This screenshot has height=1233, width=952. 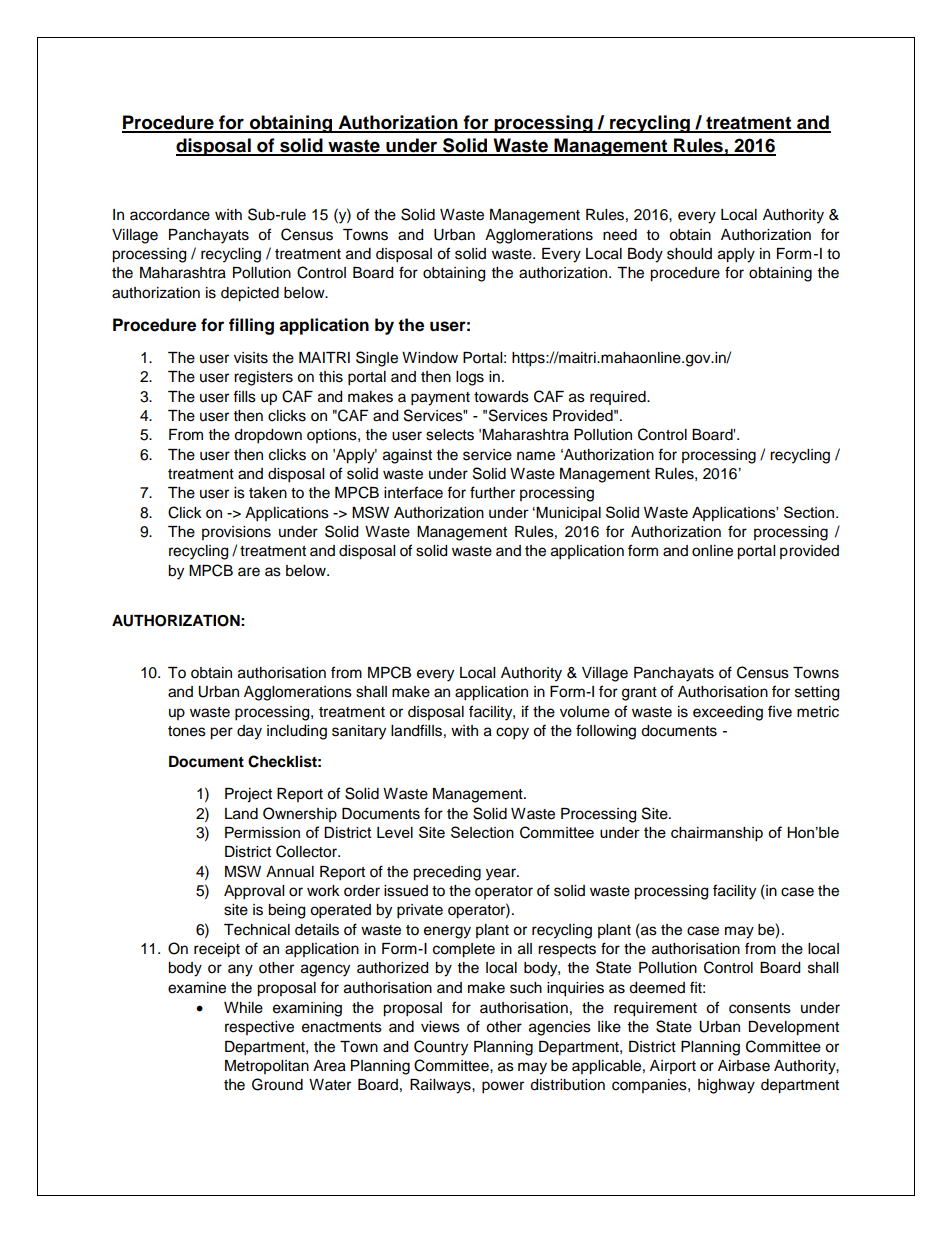 I want to click on deemed, so click(x=657, y=988).
